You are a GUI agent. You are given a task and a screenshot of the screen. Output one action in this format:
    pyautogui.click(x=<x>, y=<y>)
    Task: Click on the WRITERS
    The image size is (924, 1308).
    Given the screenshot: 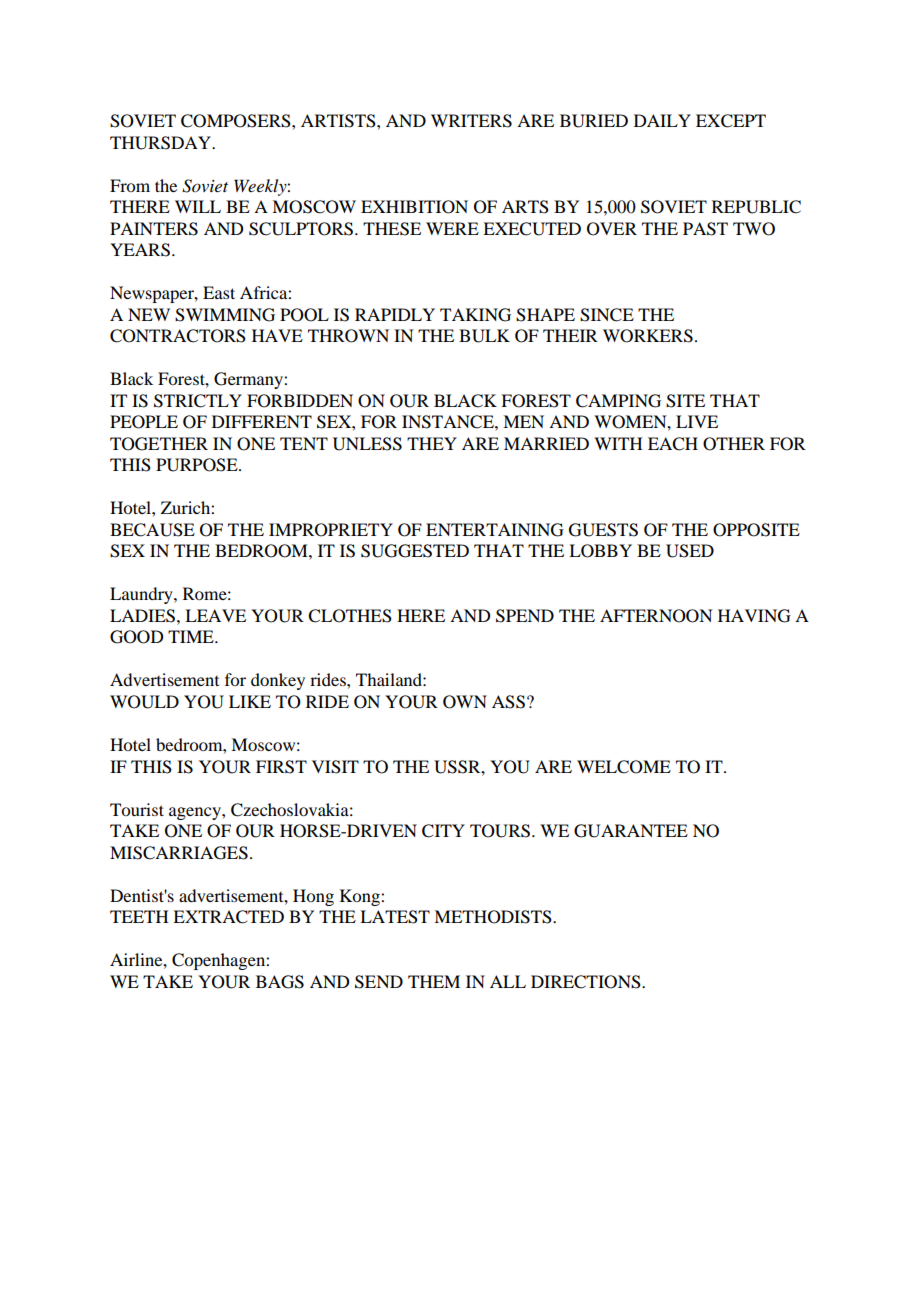 What is the action you would take?
    pyautogui.click(x=471, y=121)
